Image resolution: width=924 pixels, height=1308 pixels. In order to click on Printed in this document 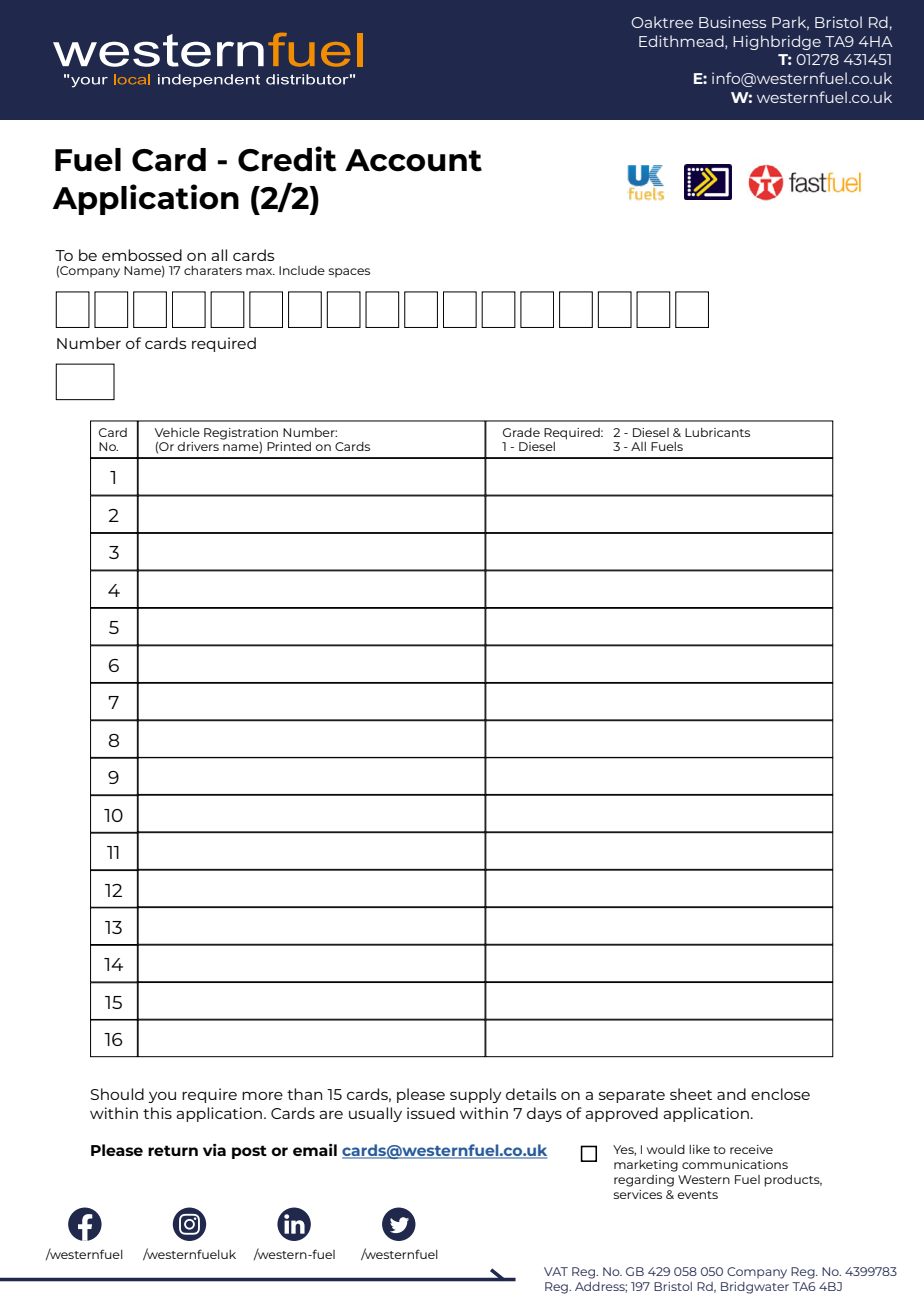, I will do `click(289, 446)`.
